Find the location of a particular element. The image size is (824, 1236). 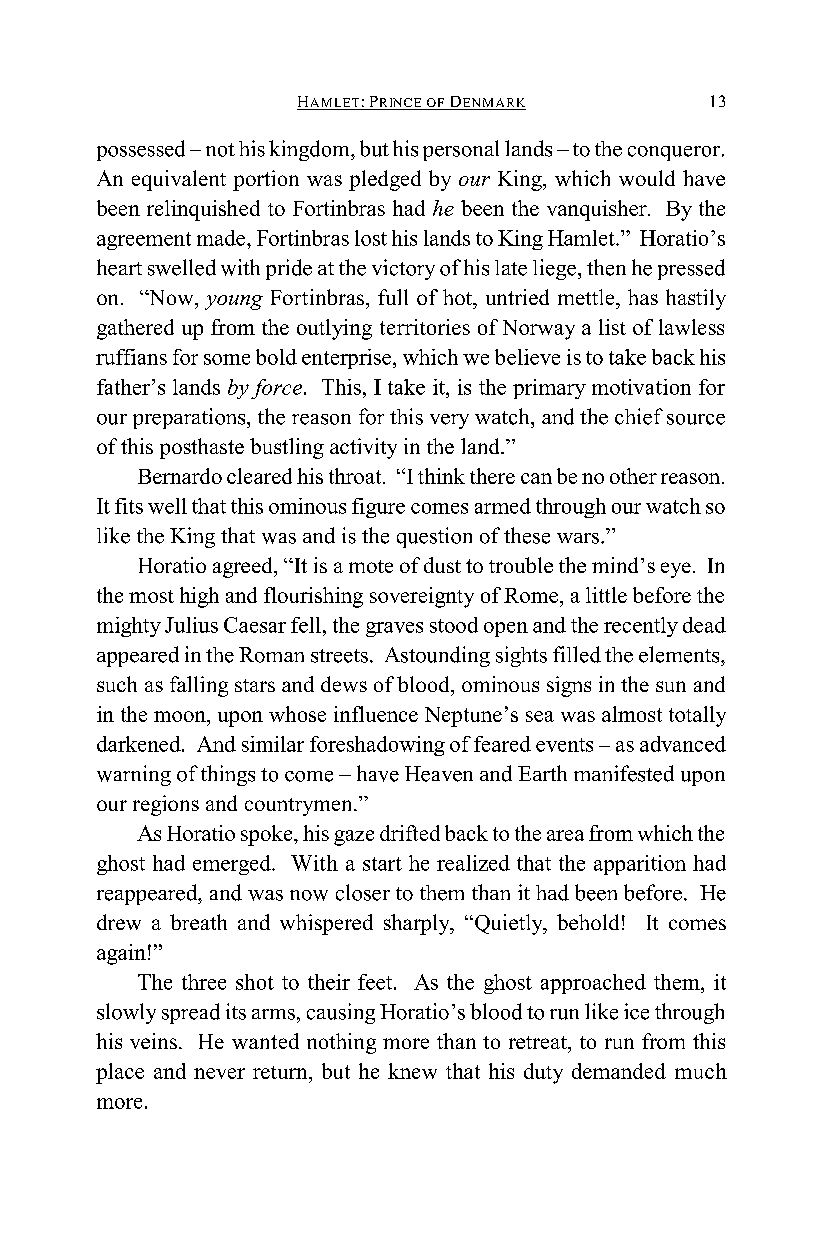

drifted is located at coordinates (410, 833).
